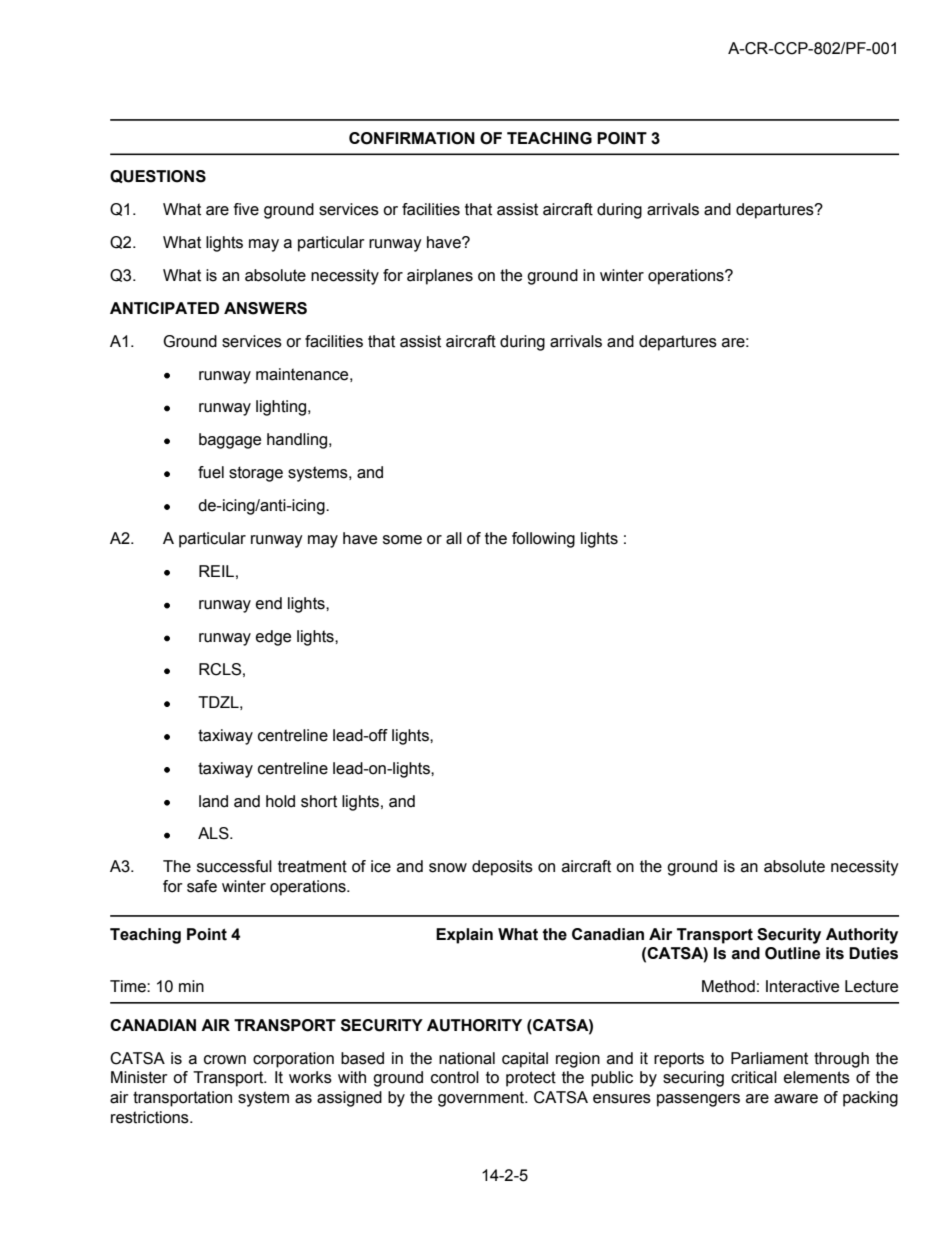  Describe the element at coordinates (282, 408) in the screenshot. I see `lighting` at that location.
